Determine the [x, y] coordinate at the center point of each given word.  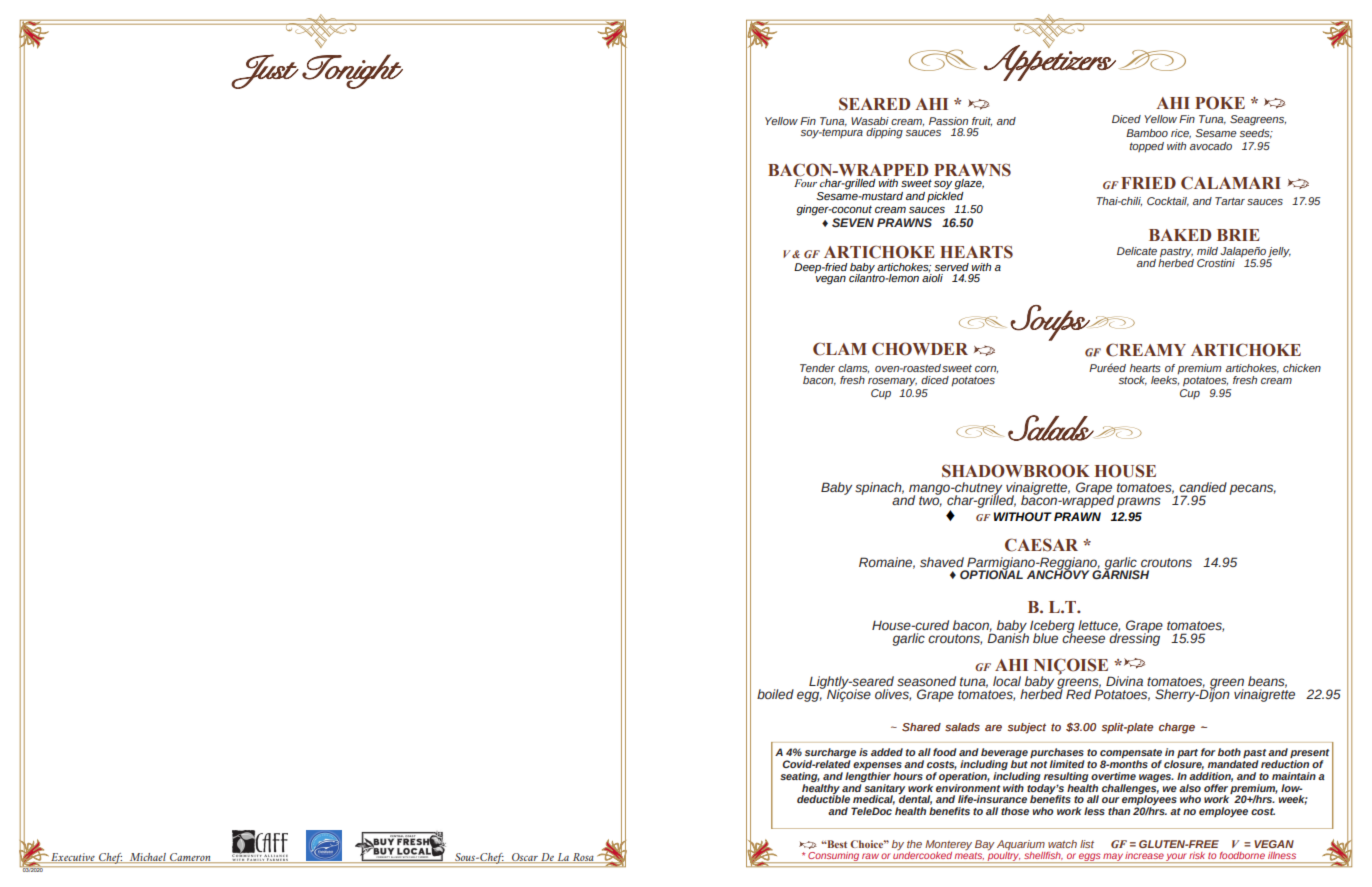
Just [265, 71]
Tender [817, 368]
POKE [1220, 103]
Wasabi [870, 121]
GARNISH [1120, 573]
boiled [775, 694]
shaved [942, 562]
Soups [1051, 323]
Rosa [583, 858]
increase [1144, 856]
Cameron [190, 858]
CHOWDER [920, 349]
